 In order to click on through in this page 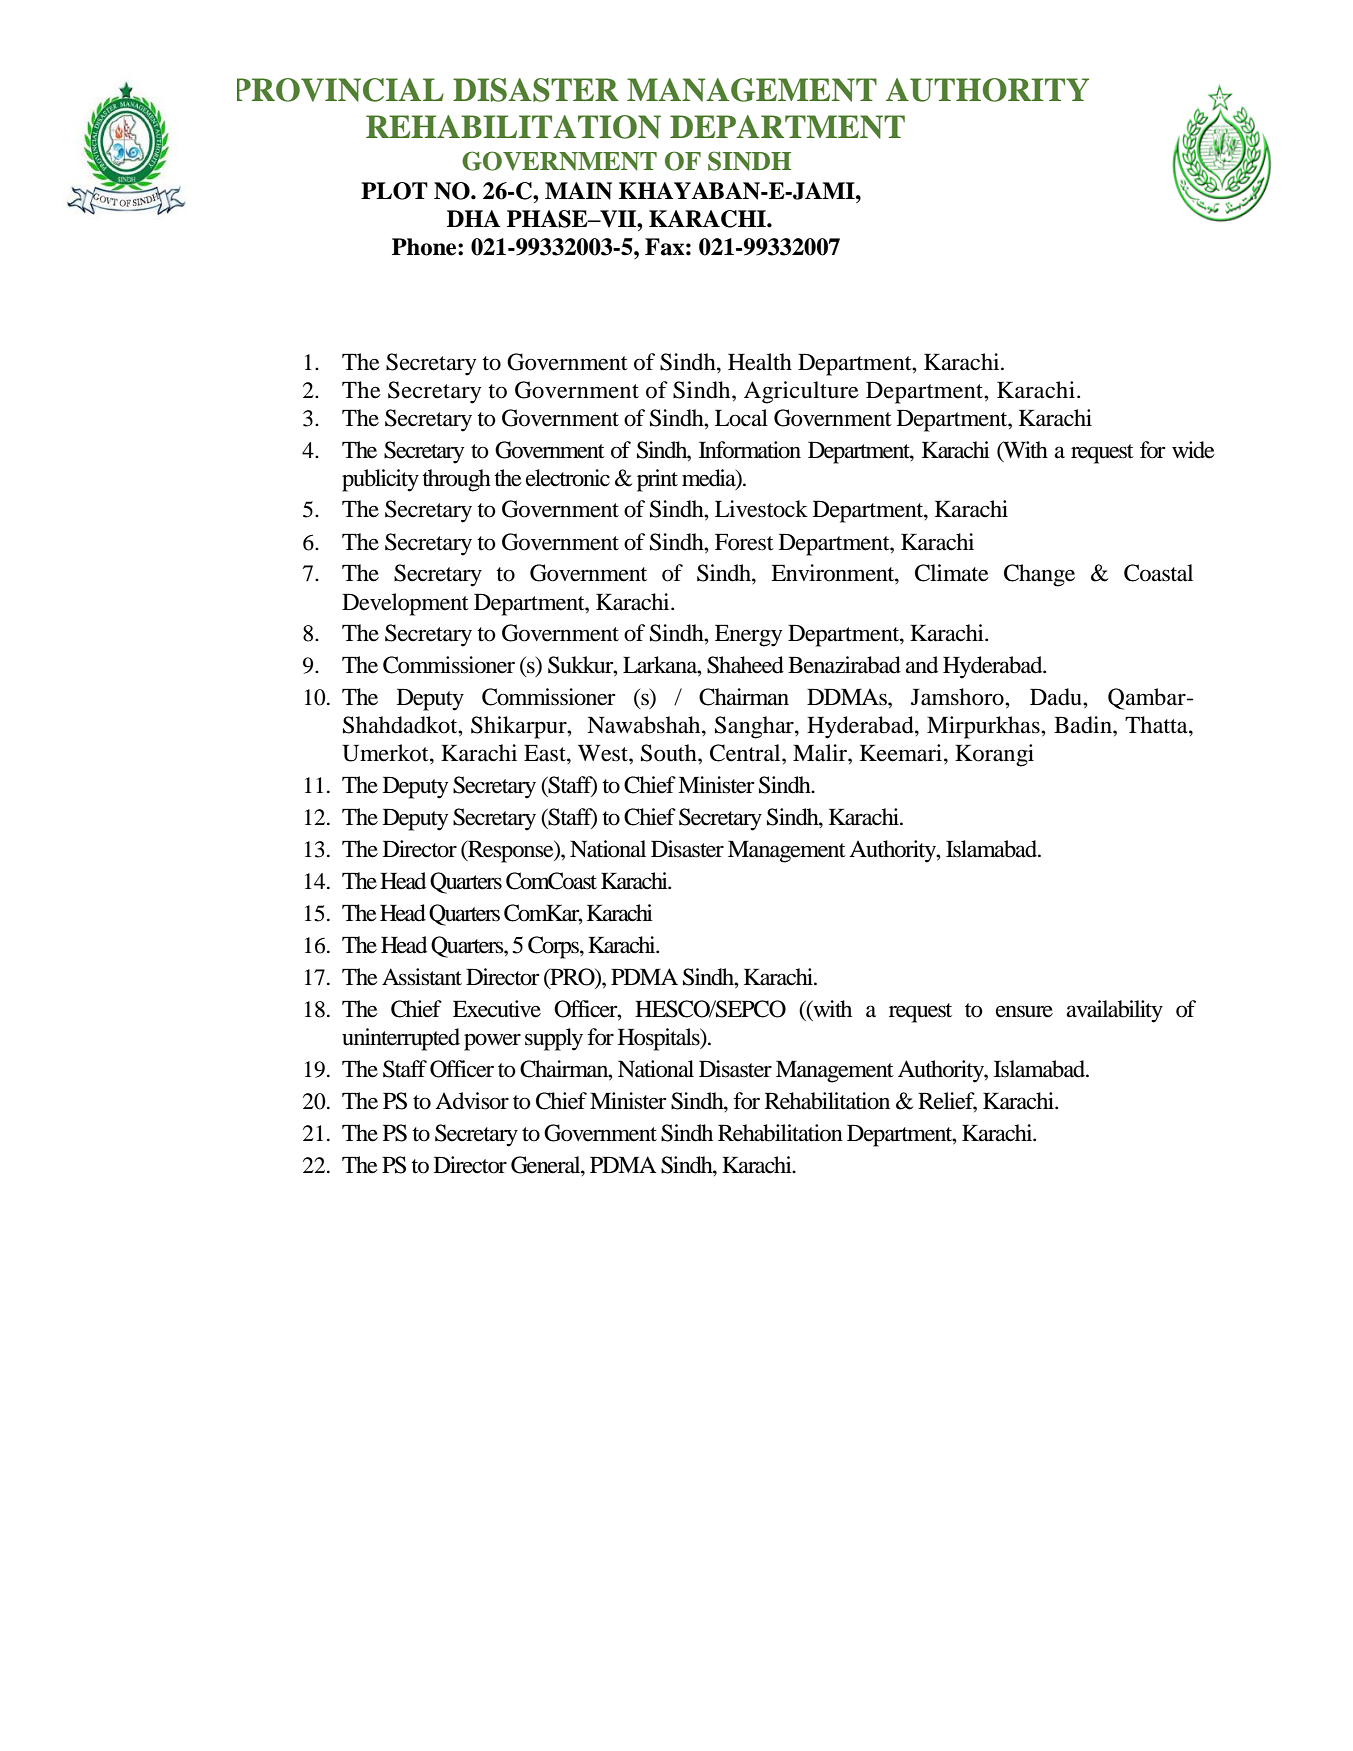, I will do `click(456, 480)`.
